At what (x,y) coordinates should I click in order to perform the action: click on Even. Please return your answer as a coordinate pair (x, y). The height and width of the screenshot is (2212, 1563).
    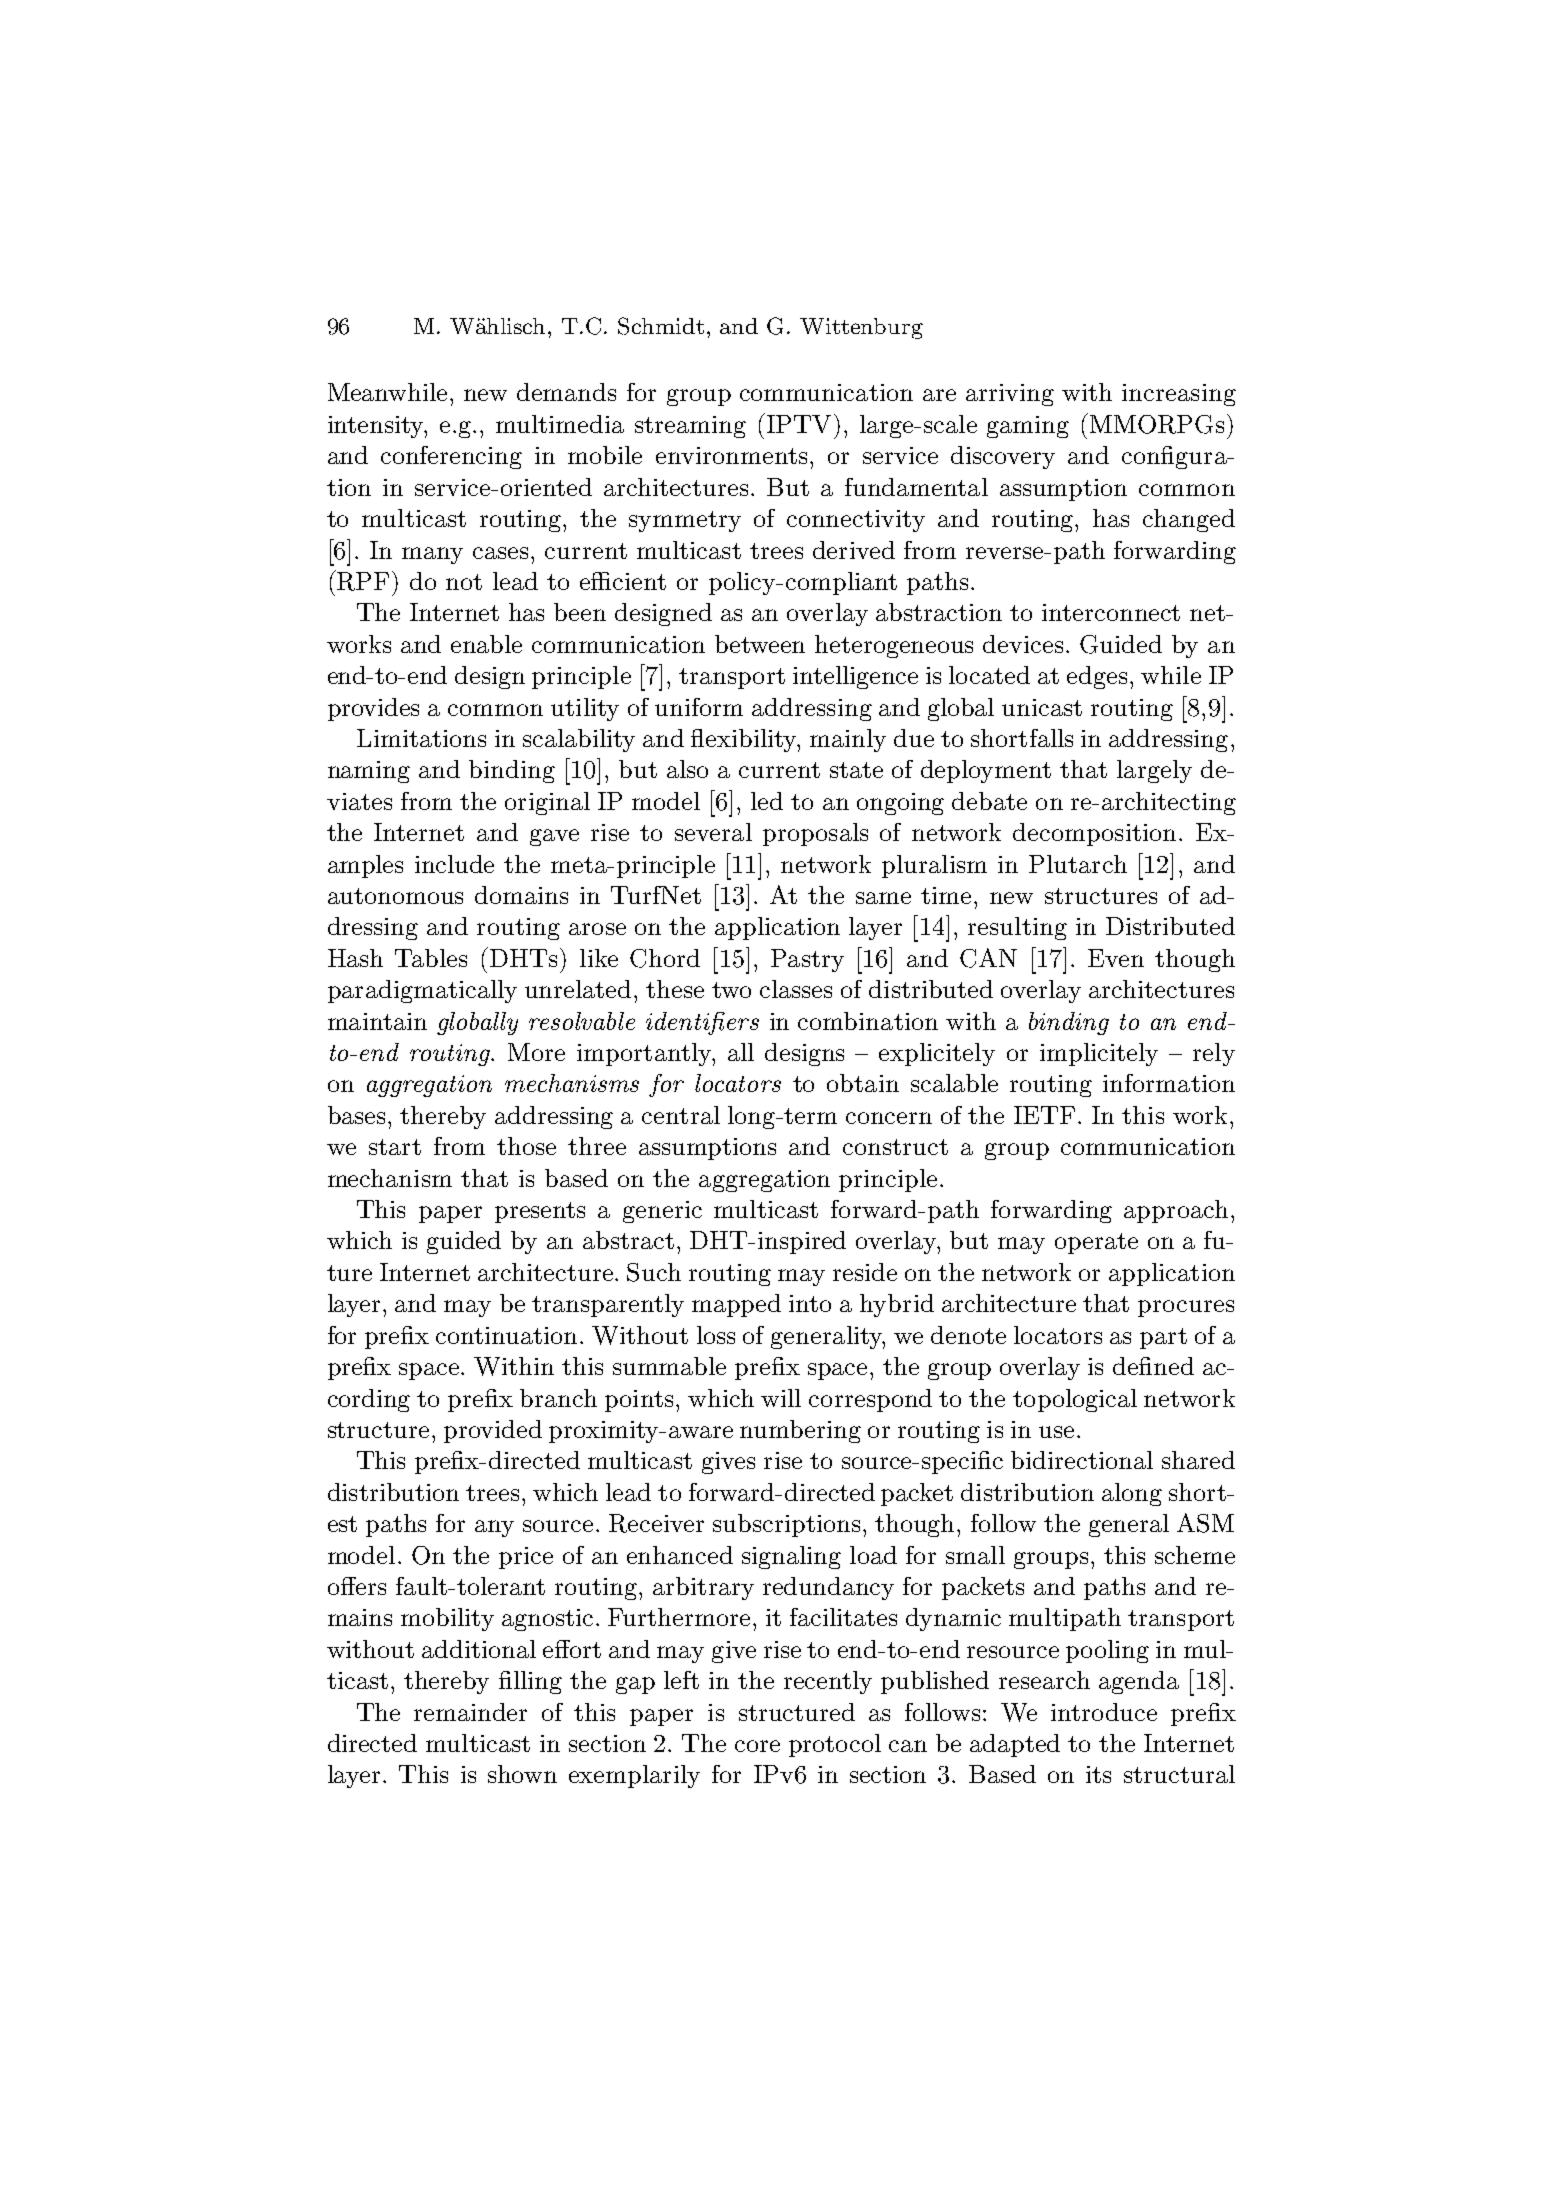
    Looking at the image, I should click on (1116, 958).
